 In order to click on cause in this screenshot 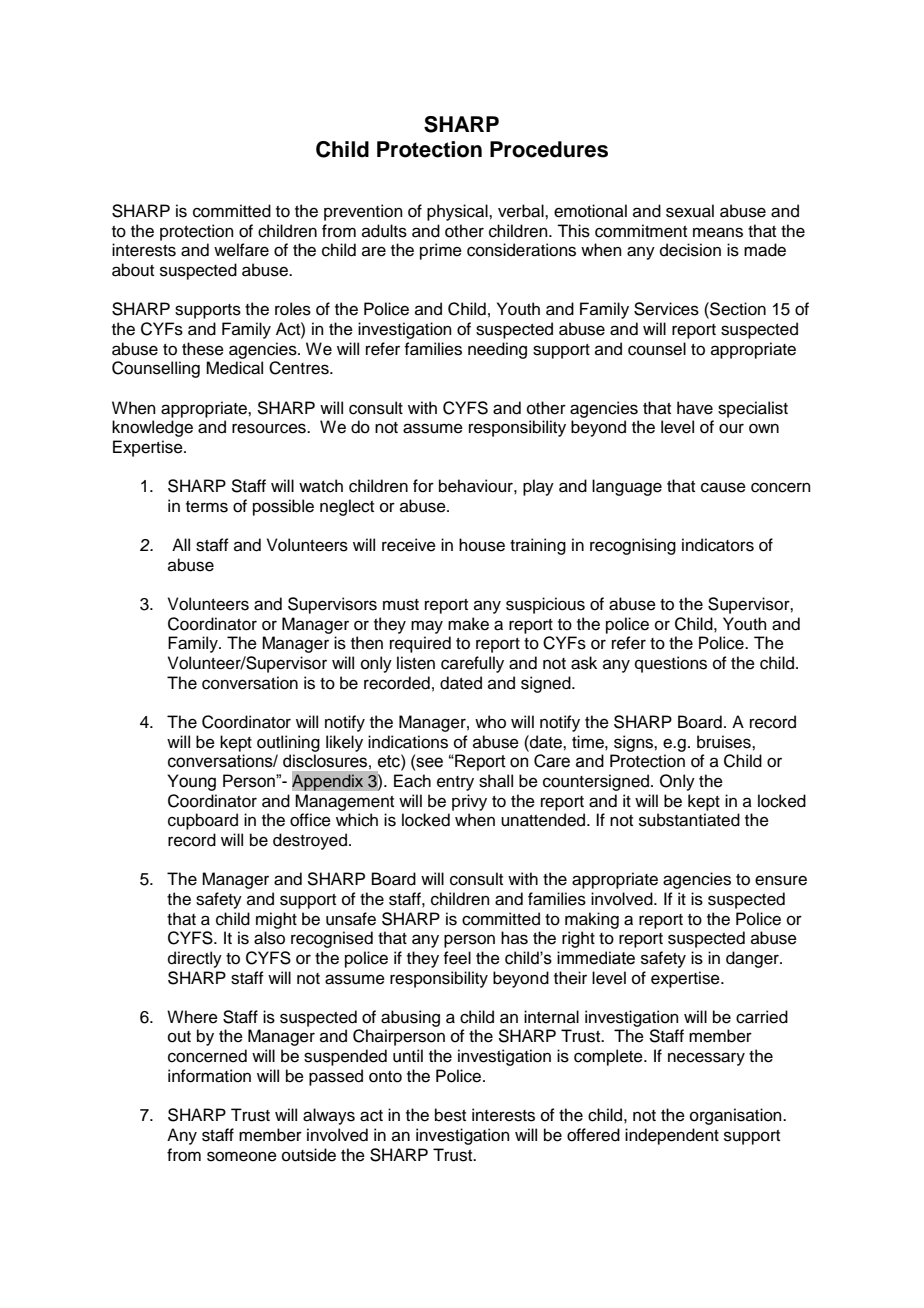, I will do `click(723, 487)`.
